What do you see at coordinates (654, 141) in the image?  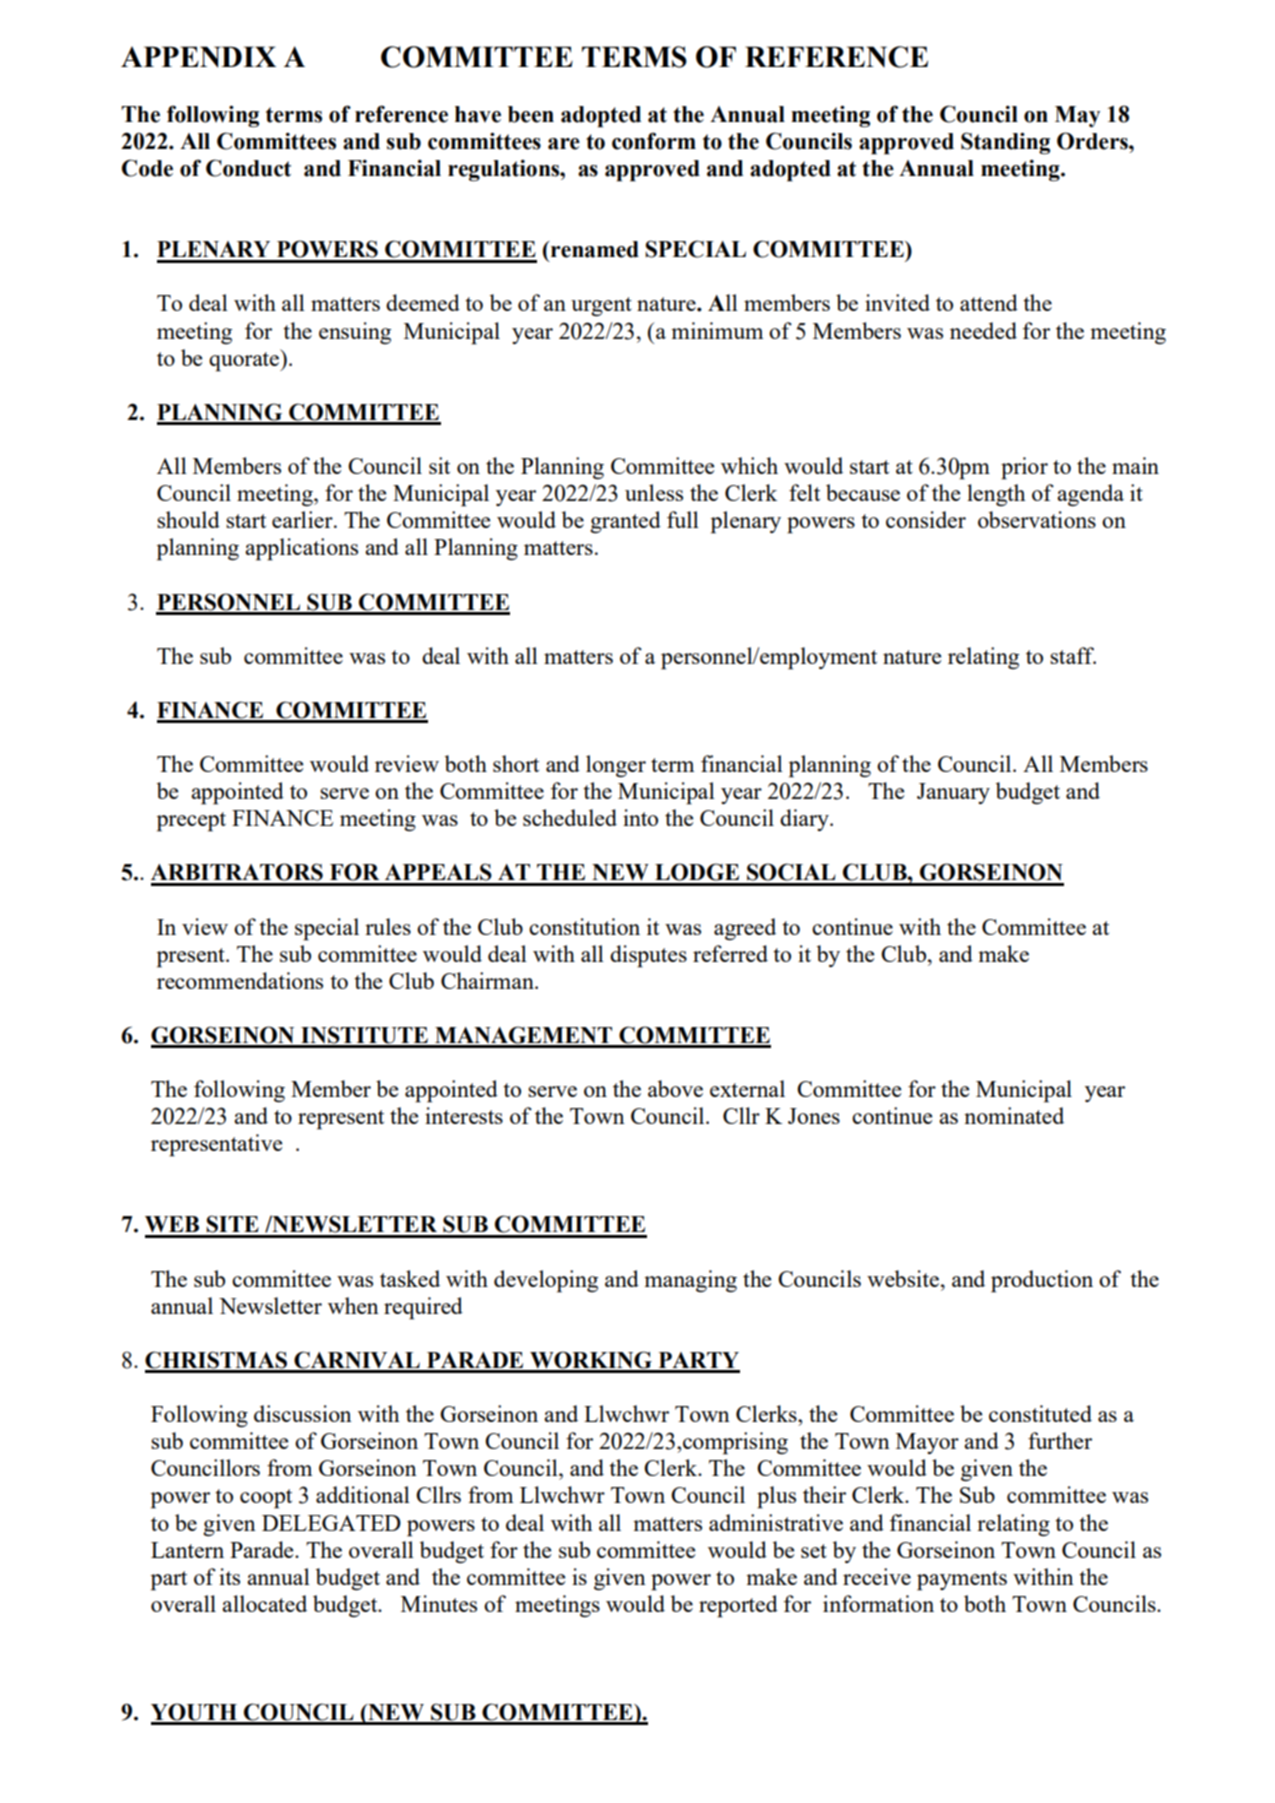 I see `conform` at bounding box center [654, 141].
